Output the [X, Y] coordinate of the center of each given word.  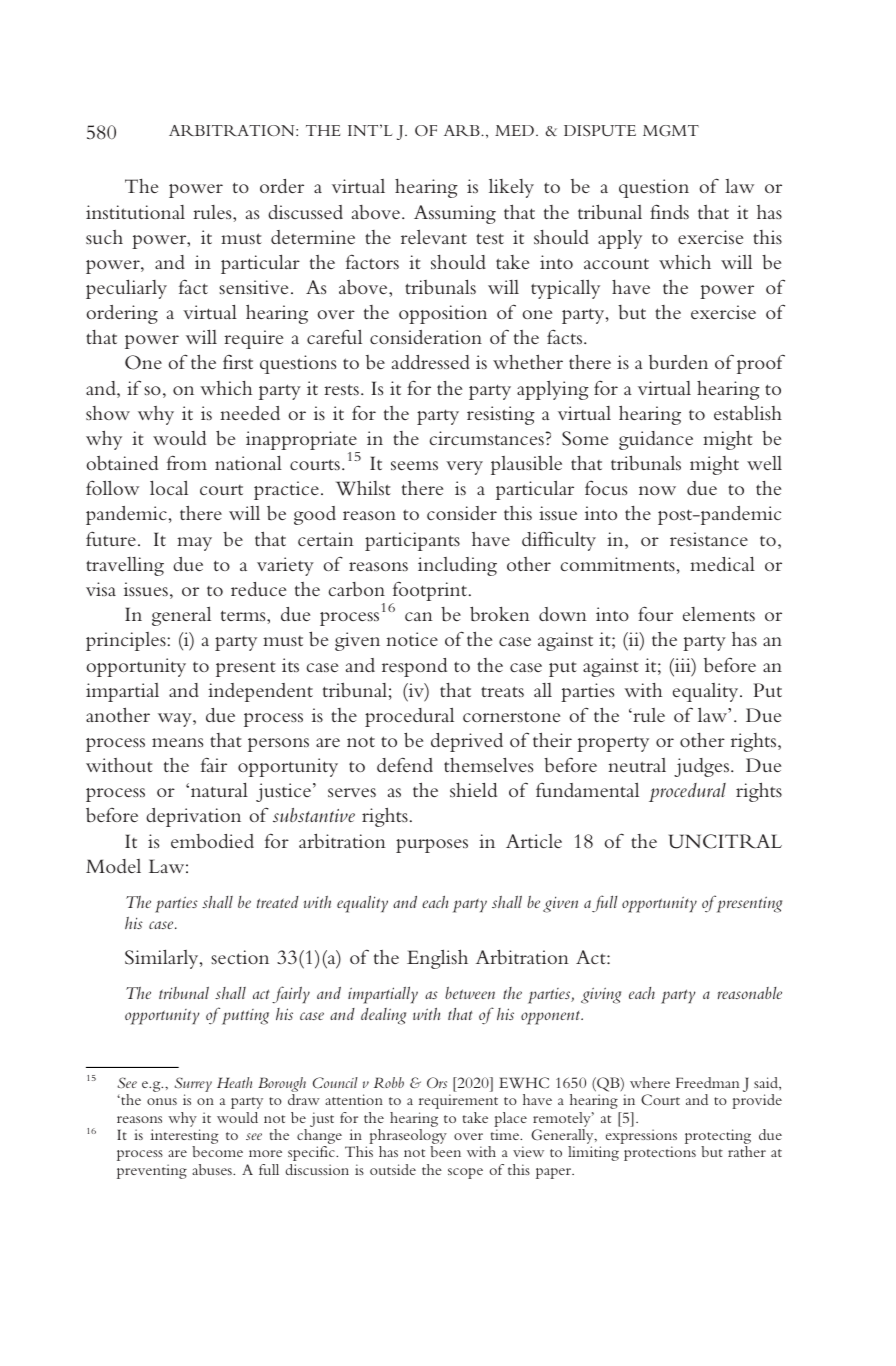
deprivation [193, 817]
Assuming [455, 214]
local [169, 488]
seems [414, 465]
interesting [184, 1138]
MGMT [671, 131]
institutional [135, 212]
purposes [432, 846]
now [657, 490]
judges [701, 767]
